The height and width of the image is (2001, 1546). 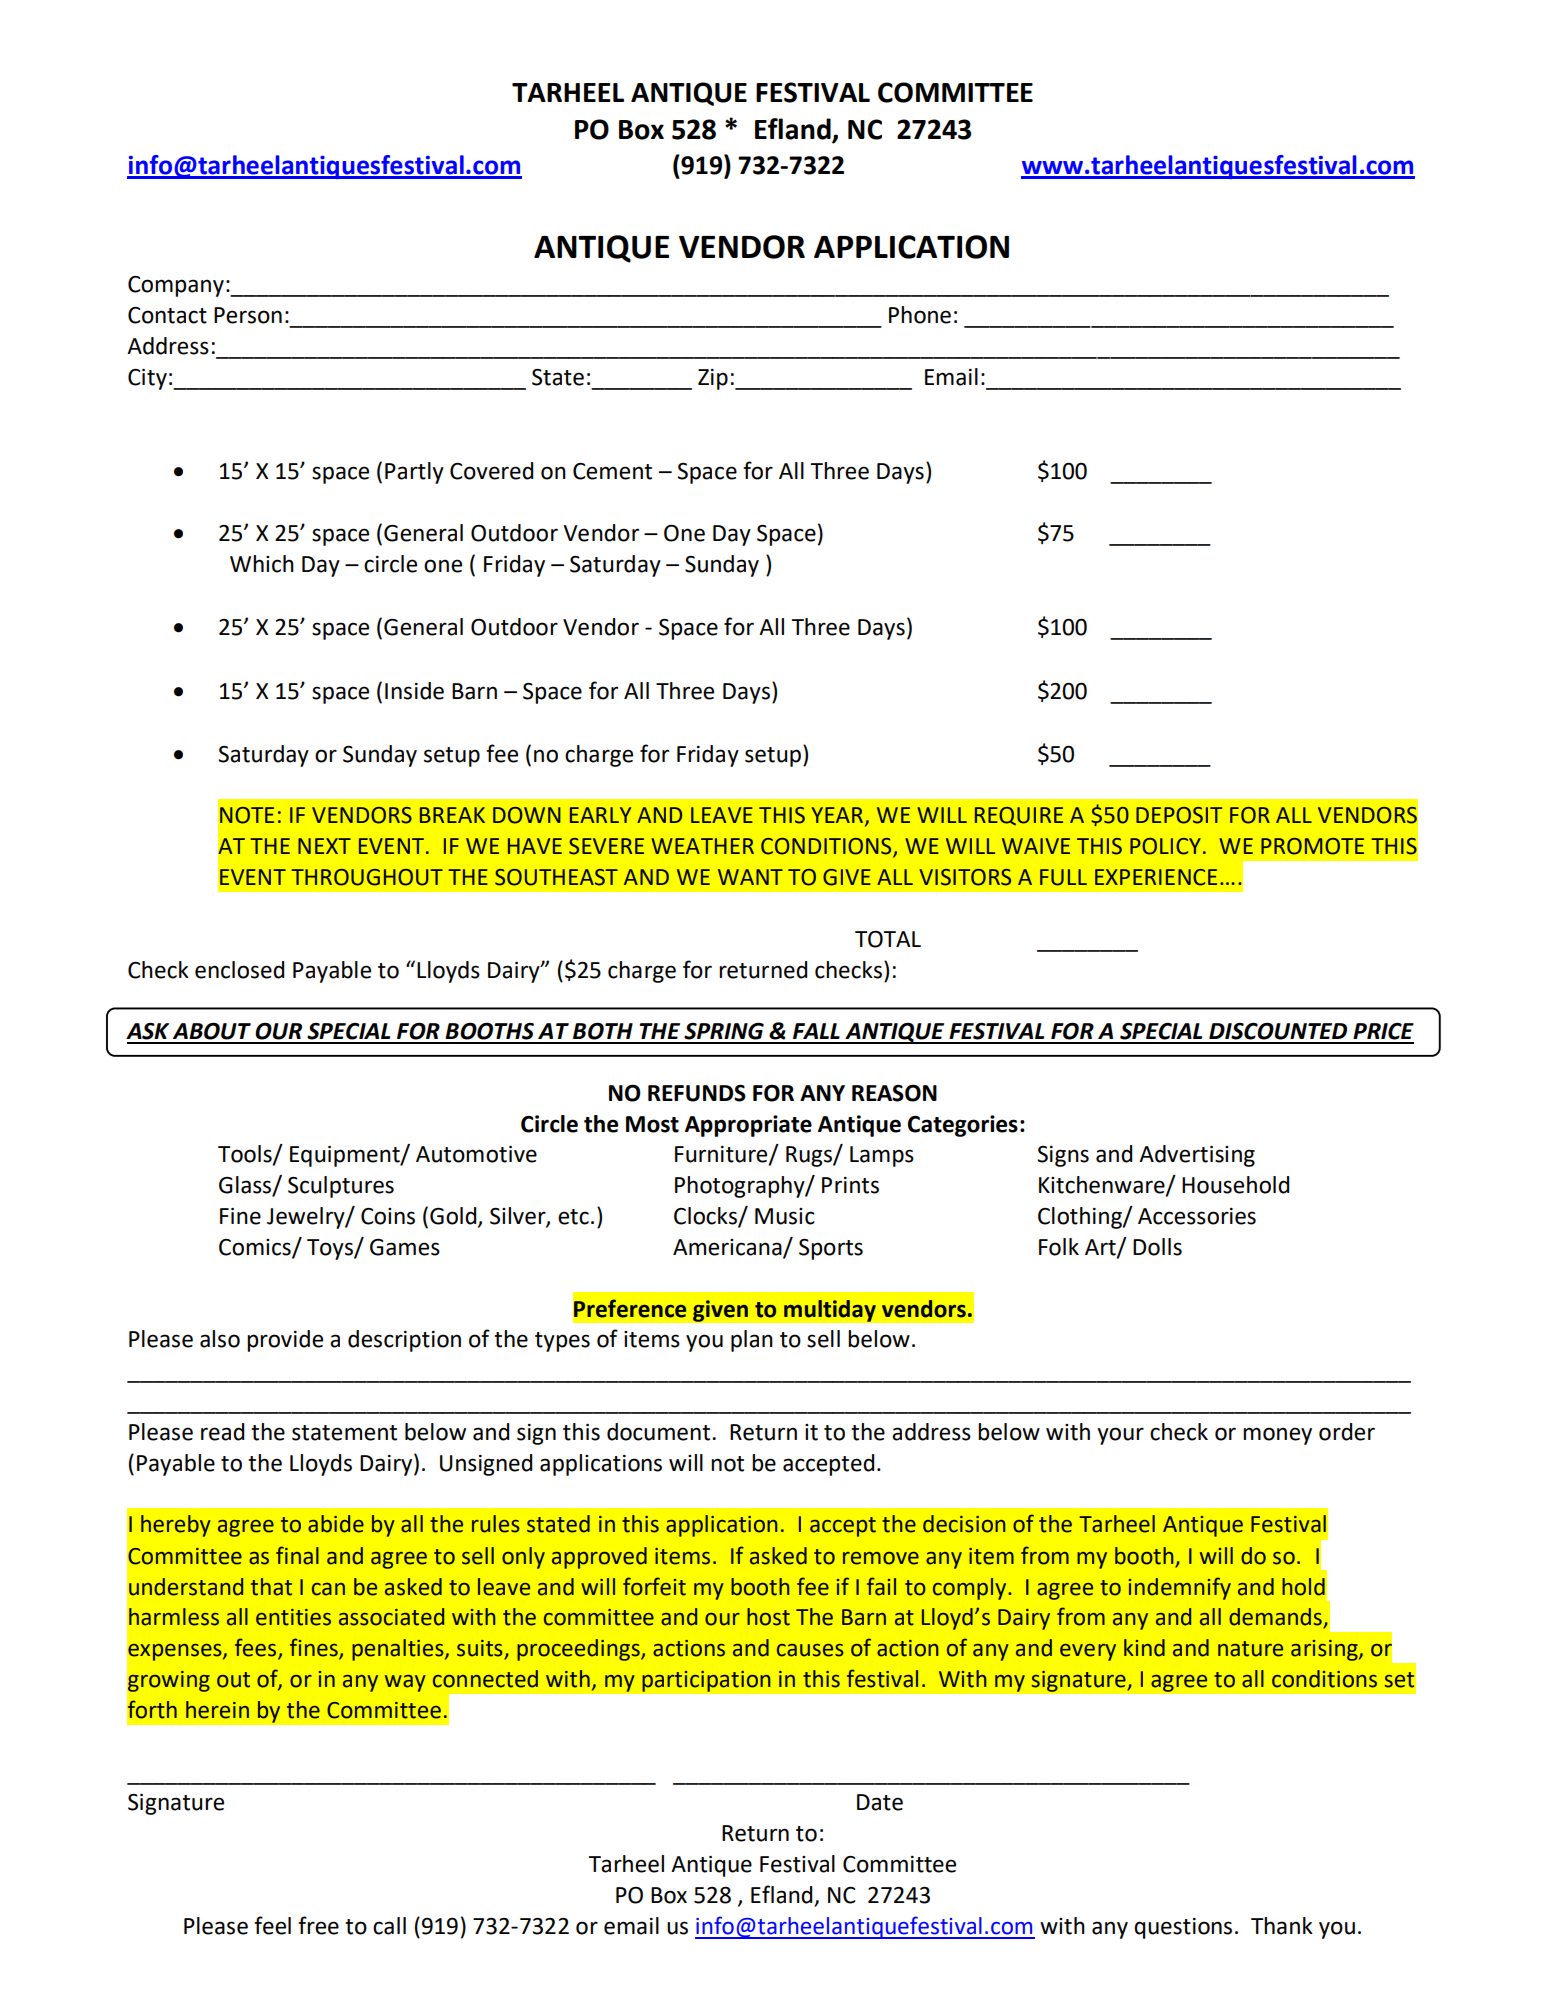 What do you see at coordinates (880, 1802) in the image?
I see `Date` at bounding box center [880, 1802].
